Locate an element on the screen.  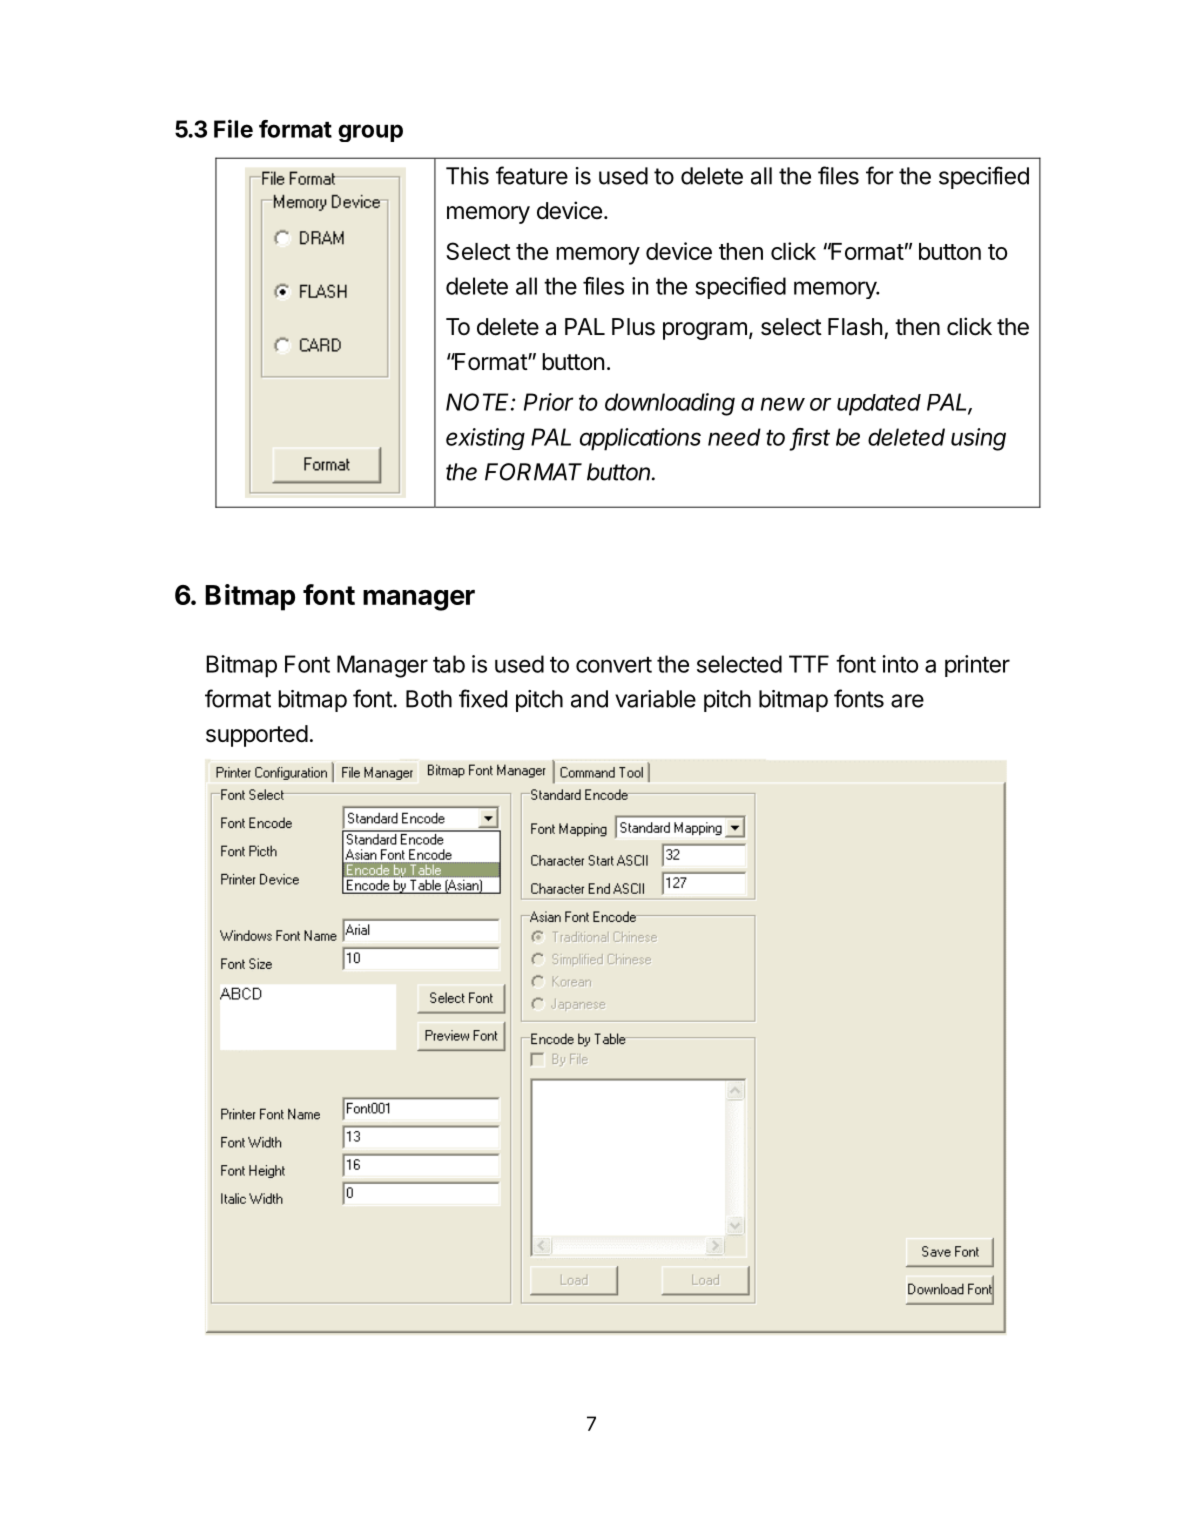
existing is located at coordinates (485, 439).
